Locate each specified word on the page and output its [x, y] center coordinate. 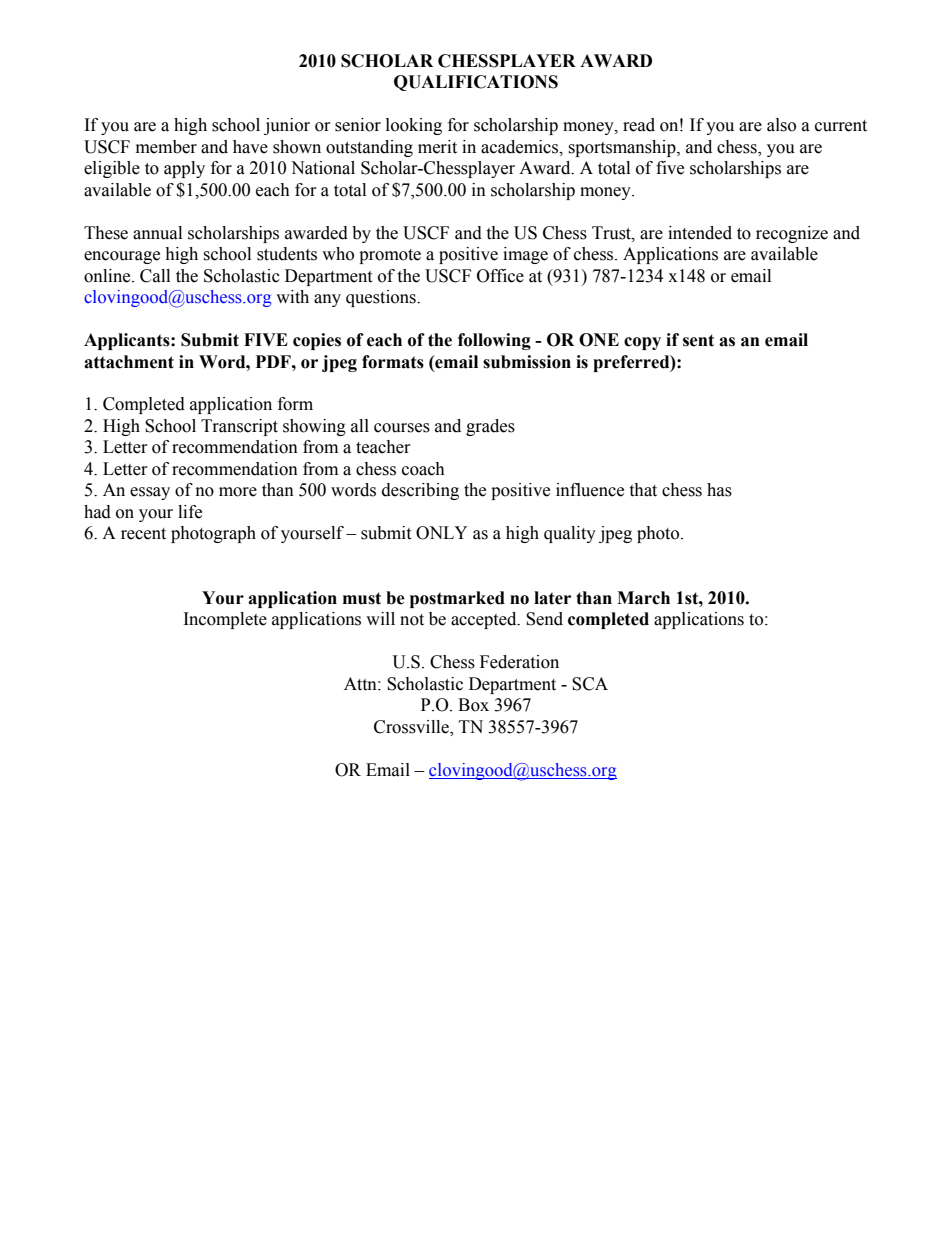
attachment [129, 362]
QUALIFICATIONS [476, 83]
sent [698, 340]
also [781, 125]
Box [473, 705]
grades [490, 427]
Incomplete [225, 620]
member [166, 147]
